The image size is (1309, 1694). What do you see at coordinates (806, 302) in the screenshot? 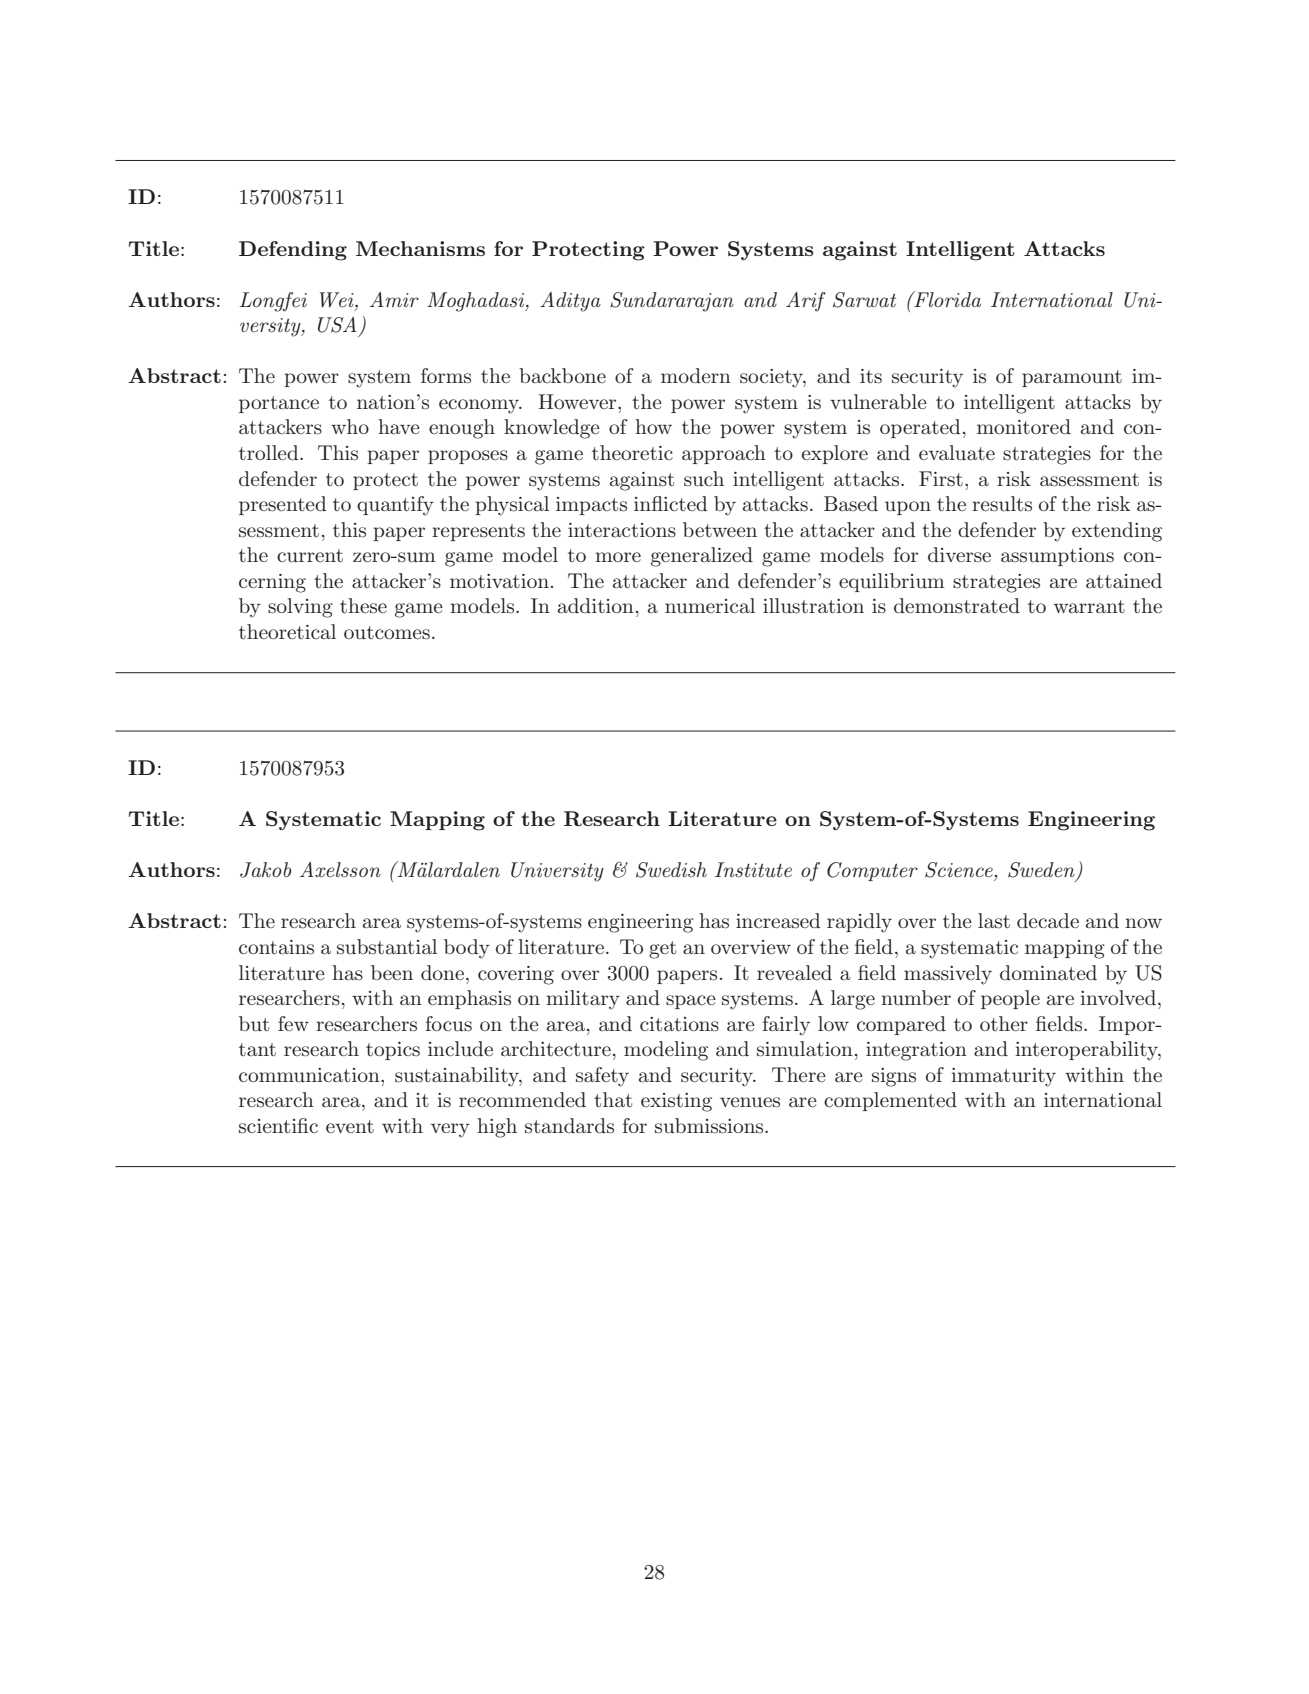
I see `Arif` at bounding box center [806, 302].
